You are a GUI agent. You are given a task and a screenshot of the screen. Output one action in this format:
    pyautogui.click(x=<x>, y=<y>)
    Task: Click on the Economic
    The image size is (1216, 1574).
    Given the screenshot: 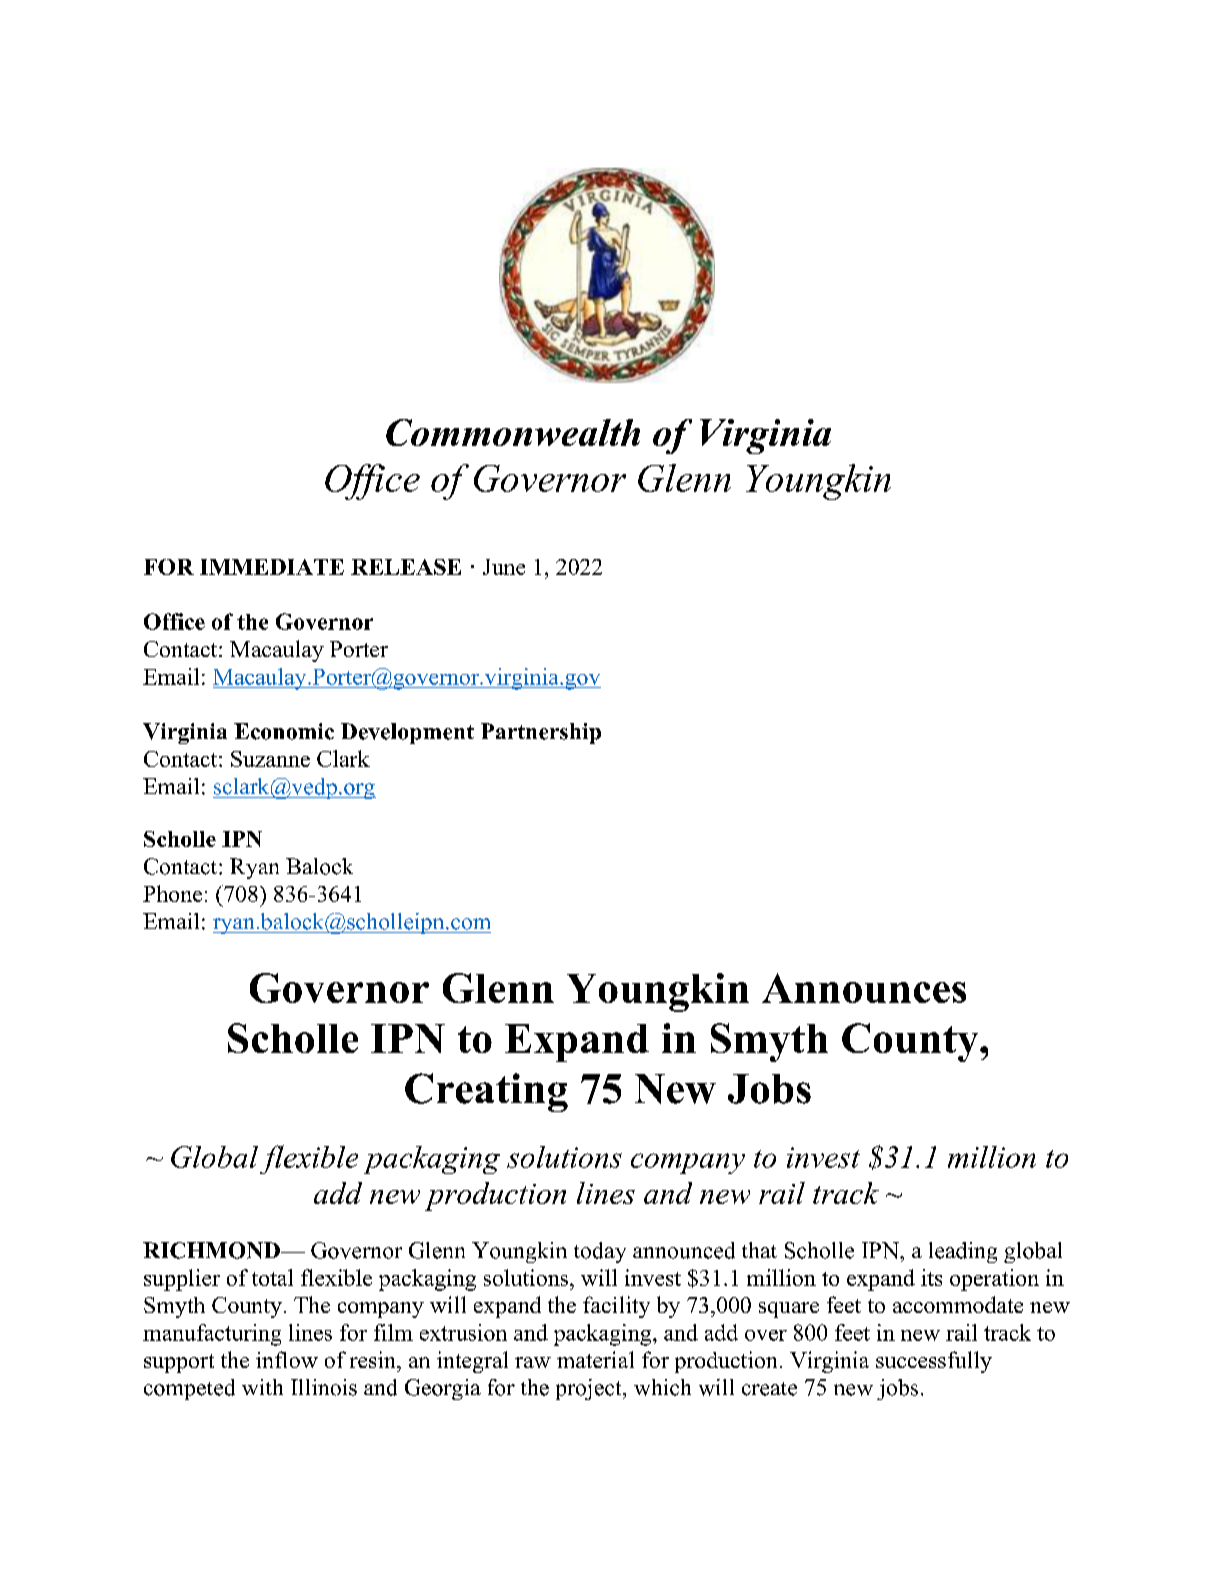 What is the action you would take?
    pyautogui.click(x=284, y=731)
